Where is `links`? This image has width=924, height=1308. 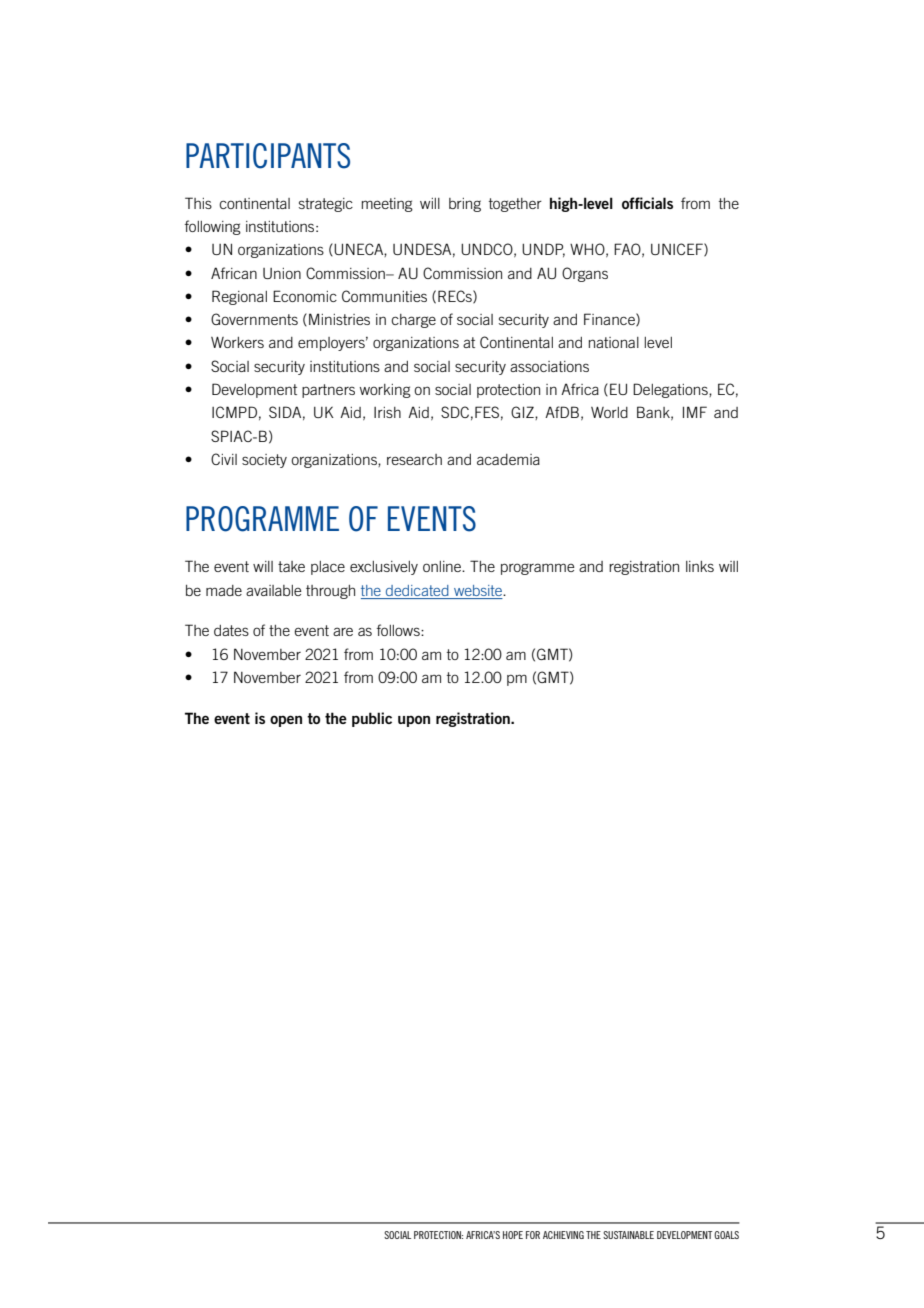 links is located at coordinates (700, 566).
